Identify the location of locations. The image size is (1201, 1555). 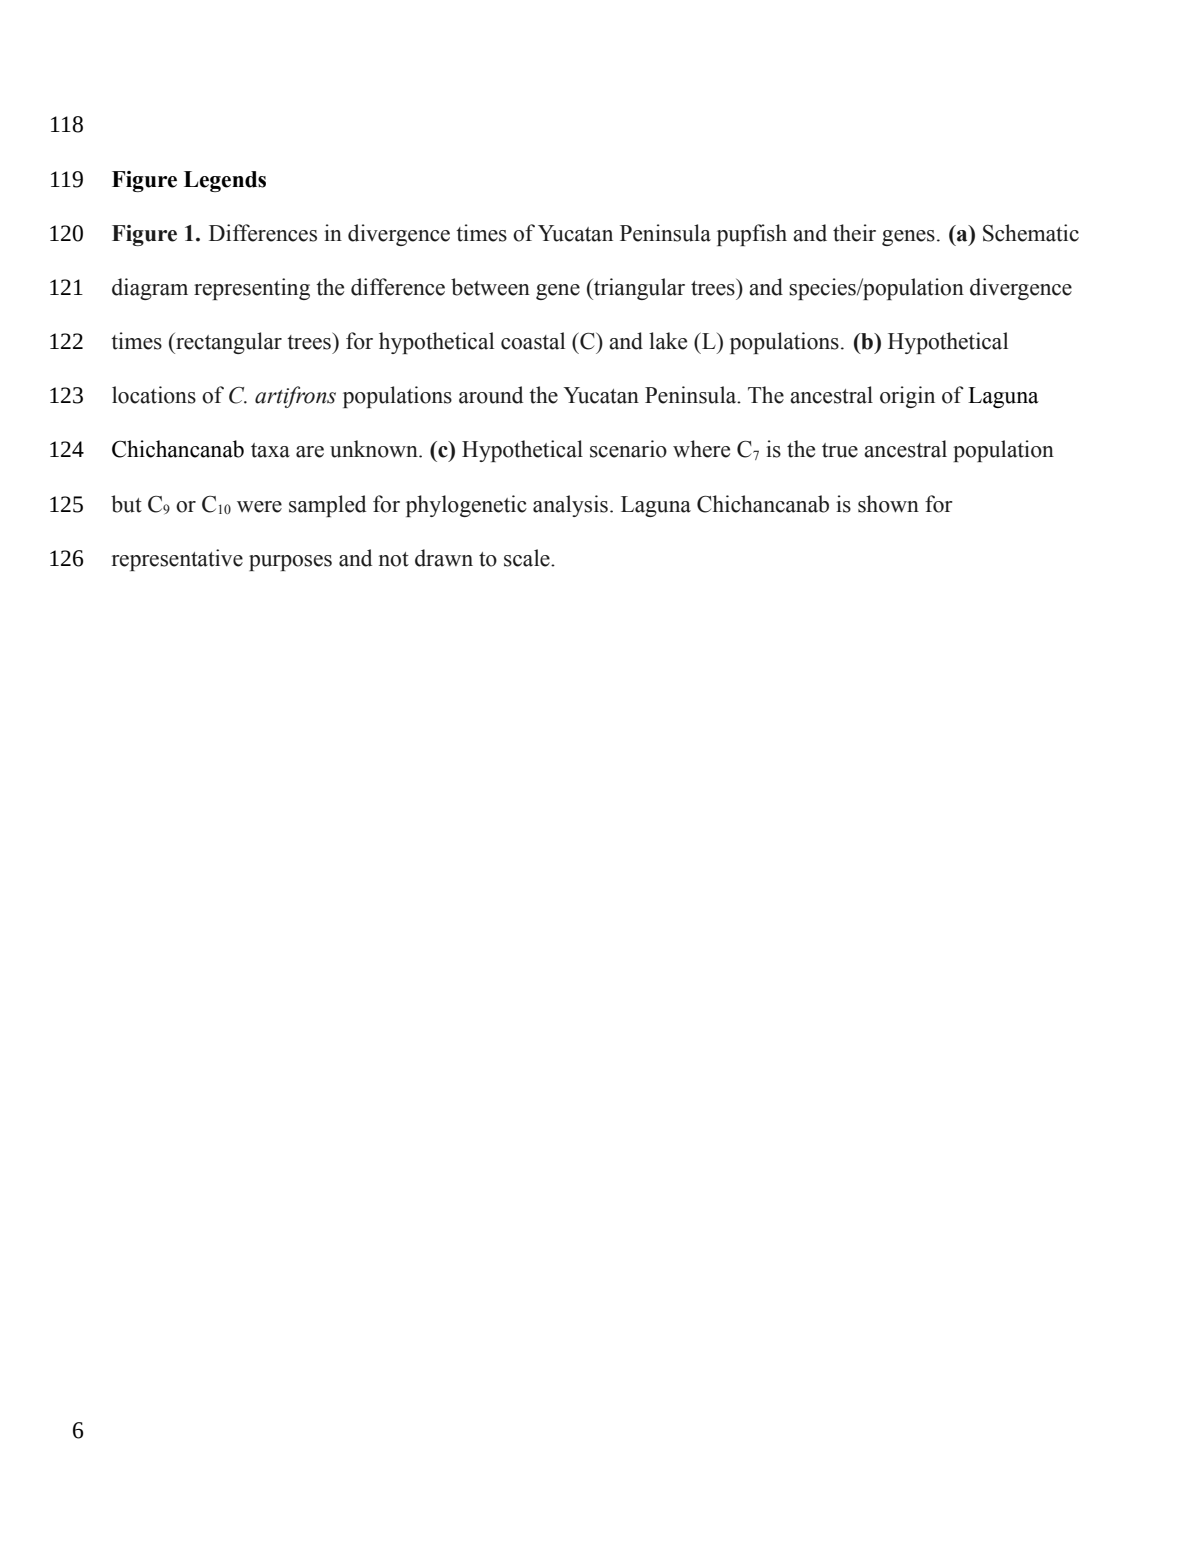
(154, 395).
